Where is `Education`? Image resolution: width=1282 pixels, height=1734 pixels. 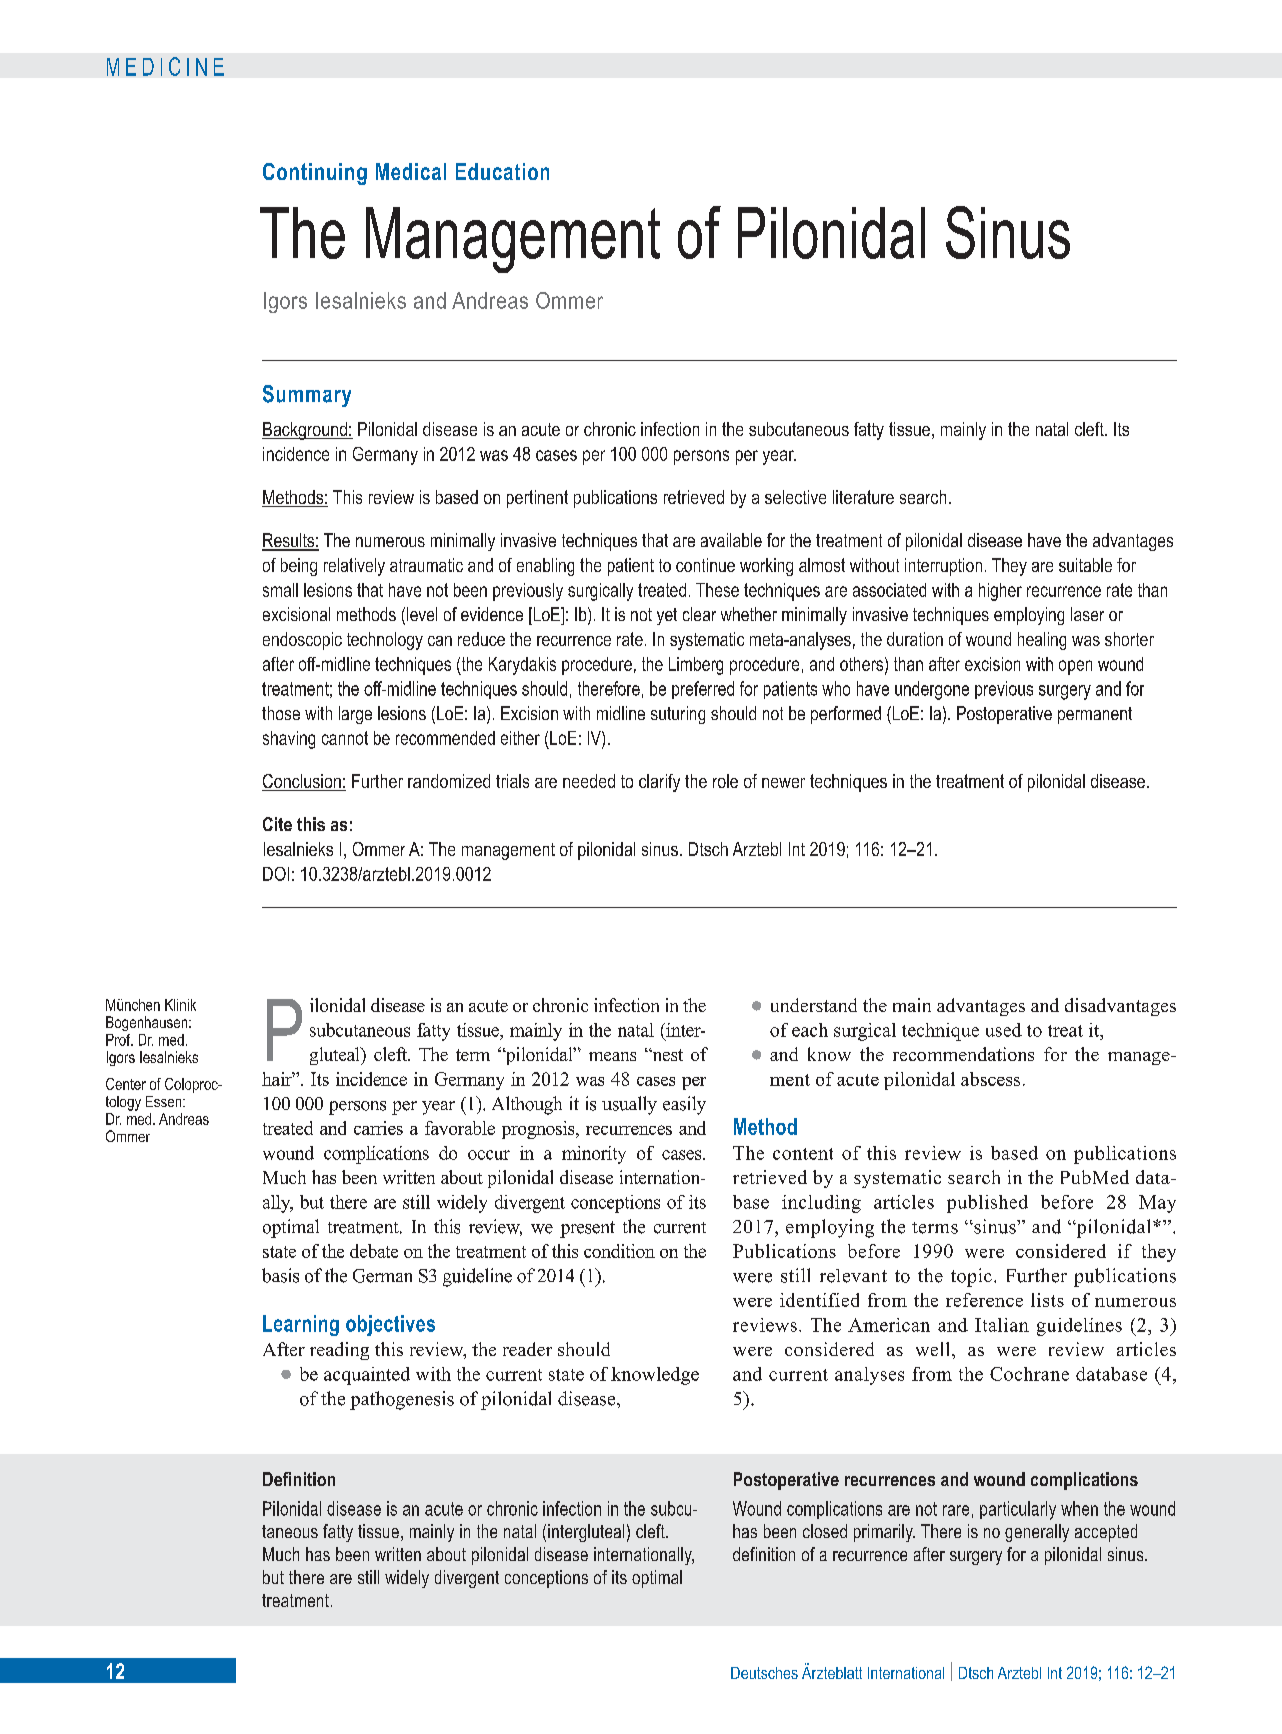
Education is located at coordinates (502, 171).
